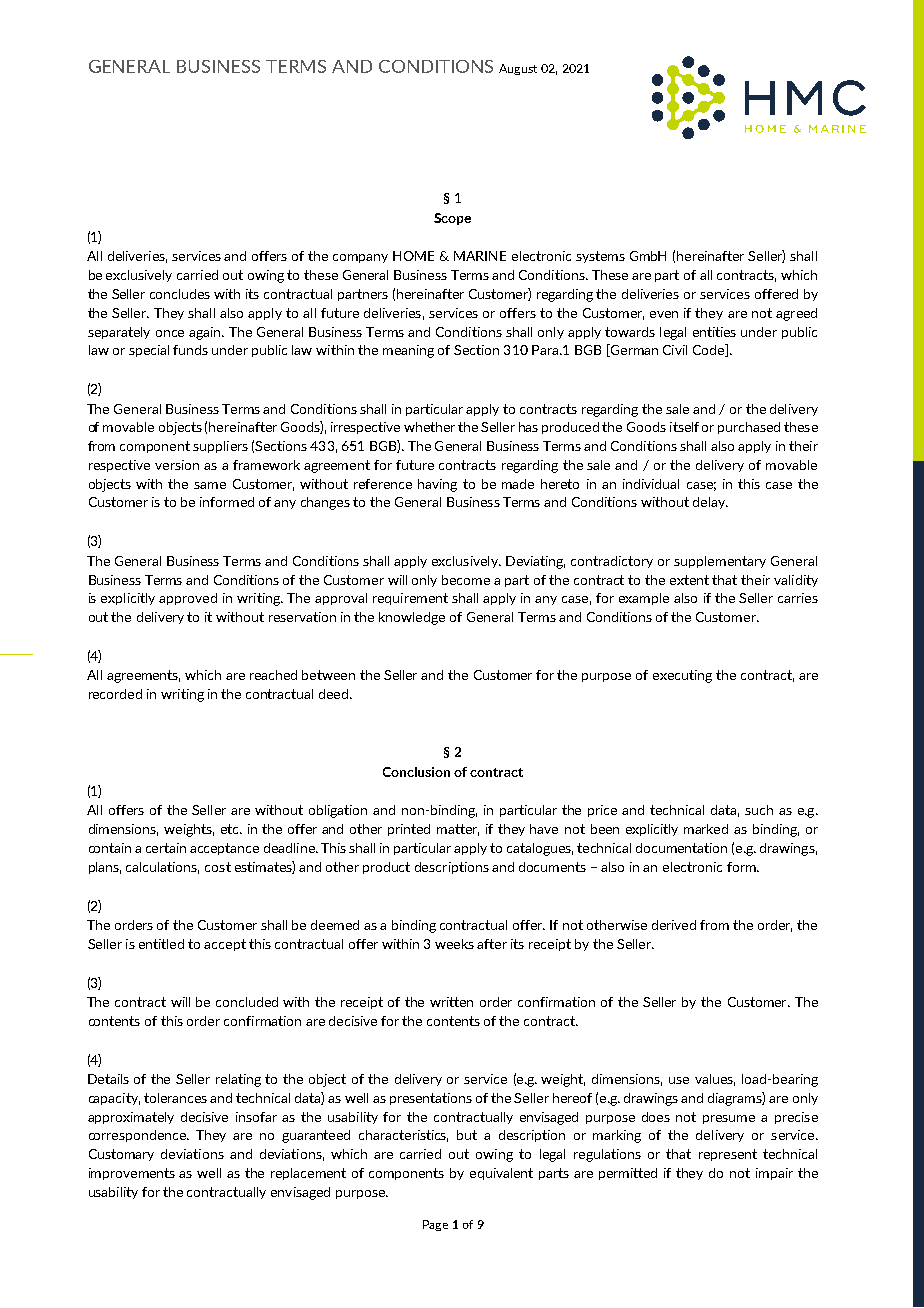 This document has height=1308, width=924. Describe the element at coordinates (132, 1174) in the document. I see `improvements` at that location.
